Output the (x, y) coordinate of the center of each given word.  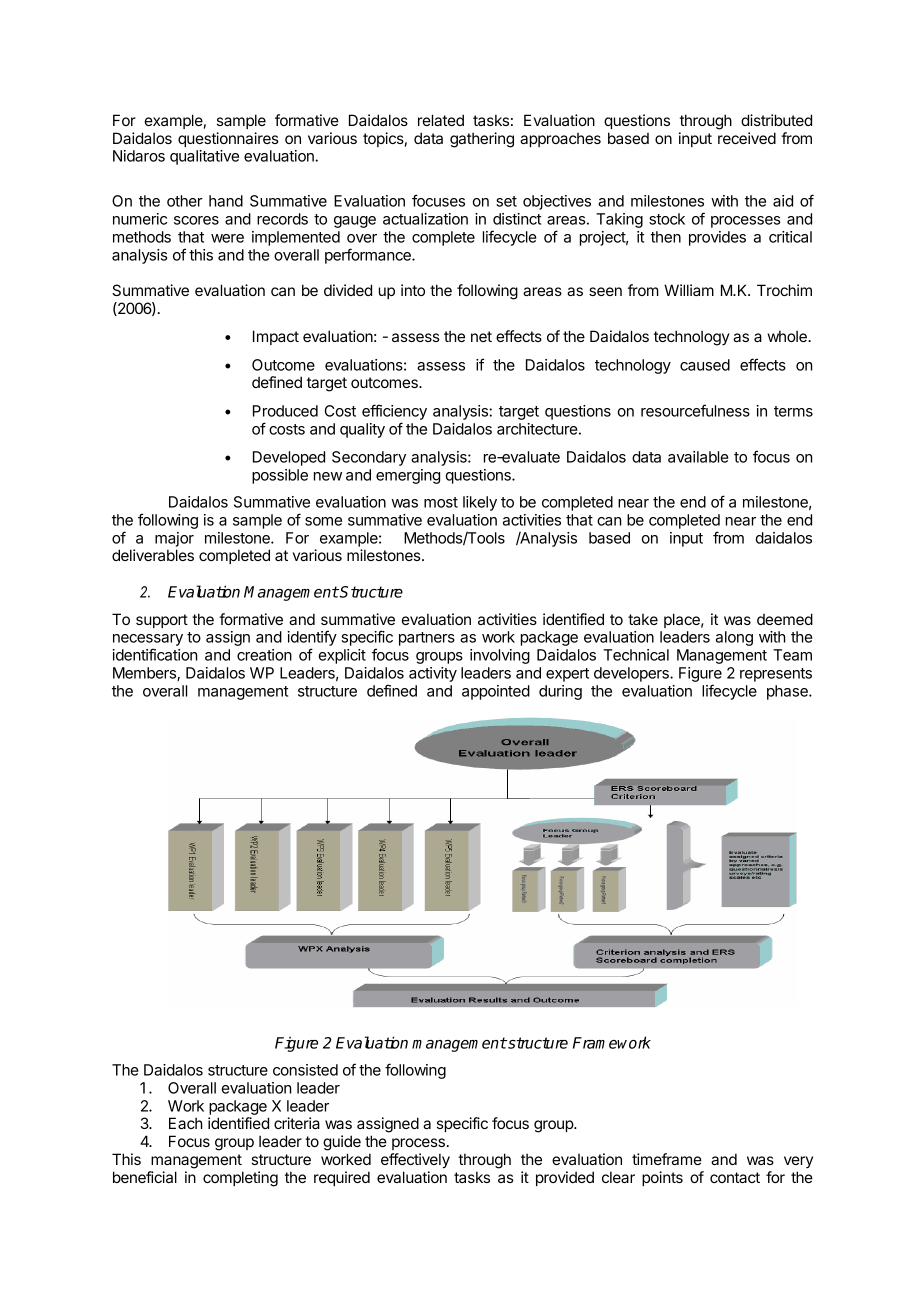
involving (500, 656)
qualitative (204, 157)
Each (186, 1123)
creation (264, 655)
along (734, 638)
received (747, 138)
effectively (415, 1161)
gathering (482, 140)
